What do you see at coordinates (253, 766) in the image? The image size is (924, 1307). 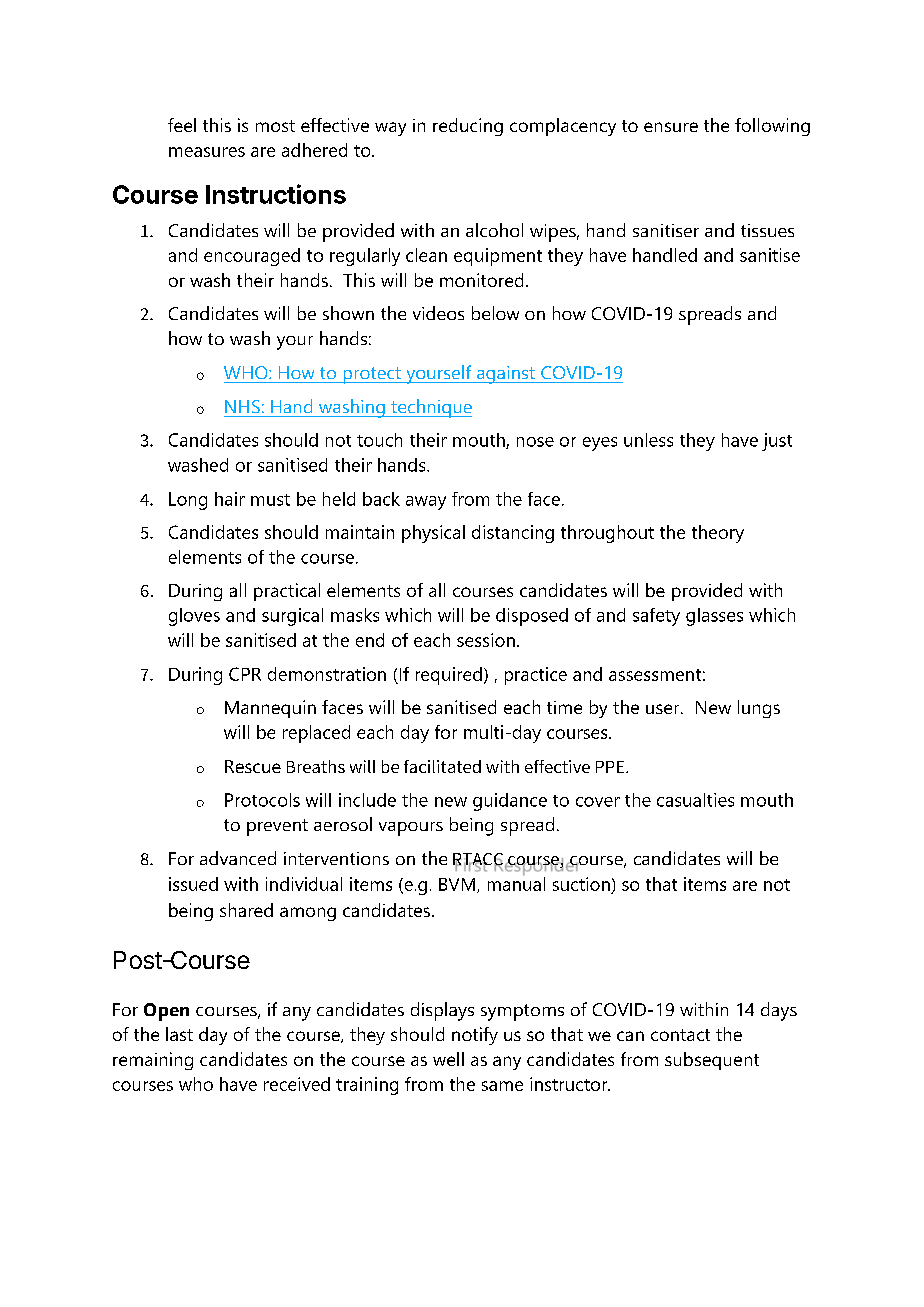 I see `Rescue` at bounding box center [253, 766].
